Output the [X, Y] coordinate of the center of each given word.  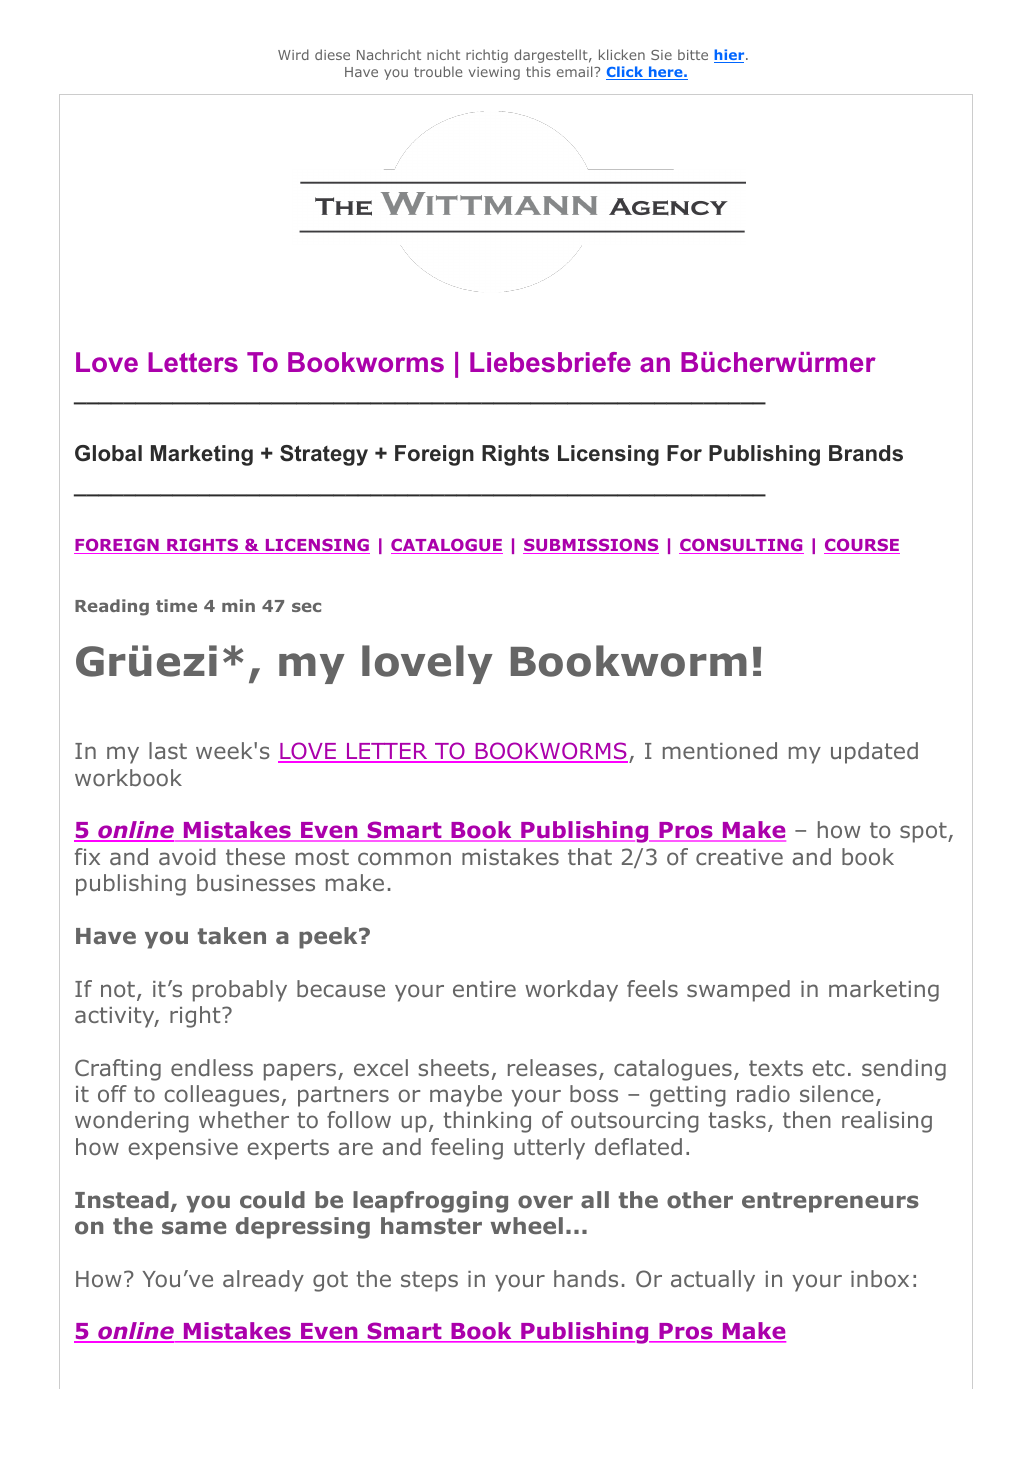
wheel [527, 1225]
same [194, 1227]
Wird [293, 54]
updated [874, 753]
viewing [494, 73]
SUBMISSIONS [591, 546]
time [176, 605]
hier [730, 56]
